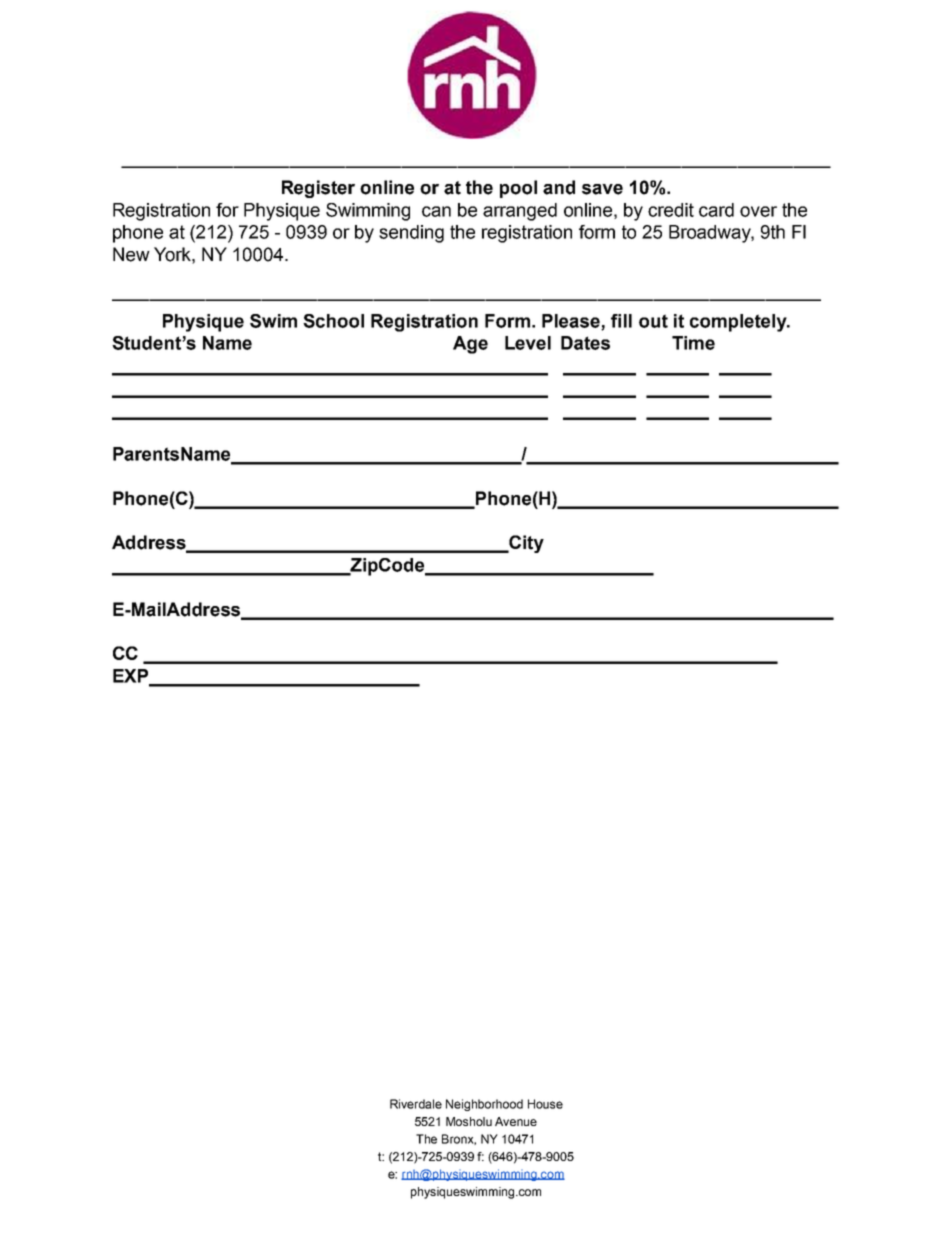 This screenshot has height=1233, width=952. I want to click on York, so click(173, 254).
